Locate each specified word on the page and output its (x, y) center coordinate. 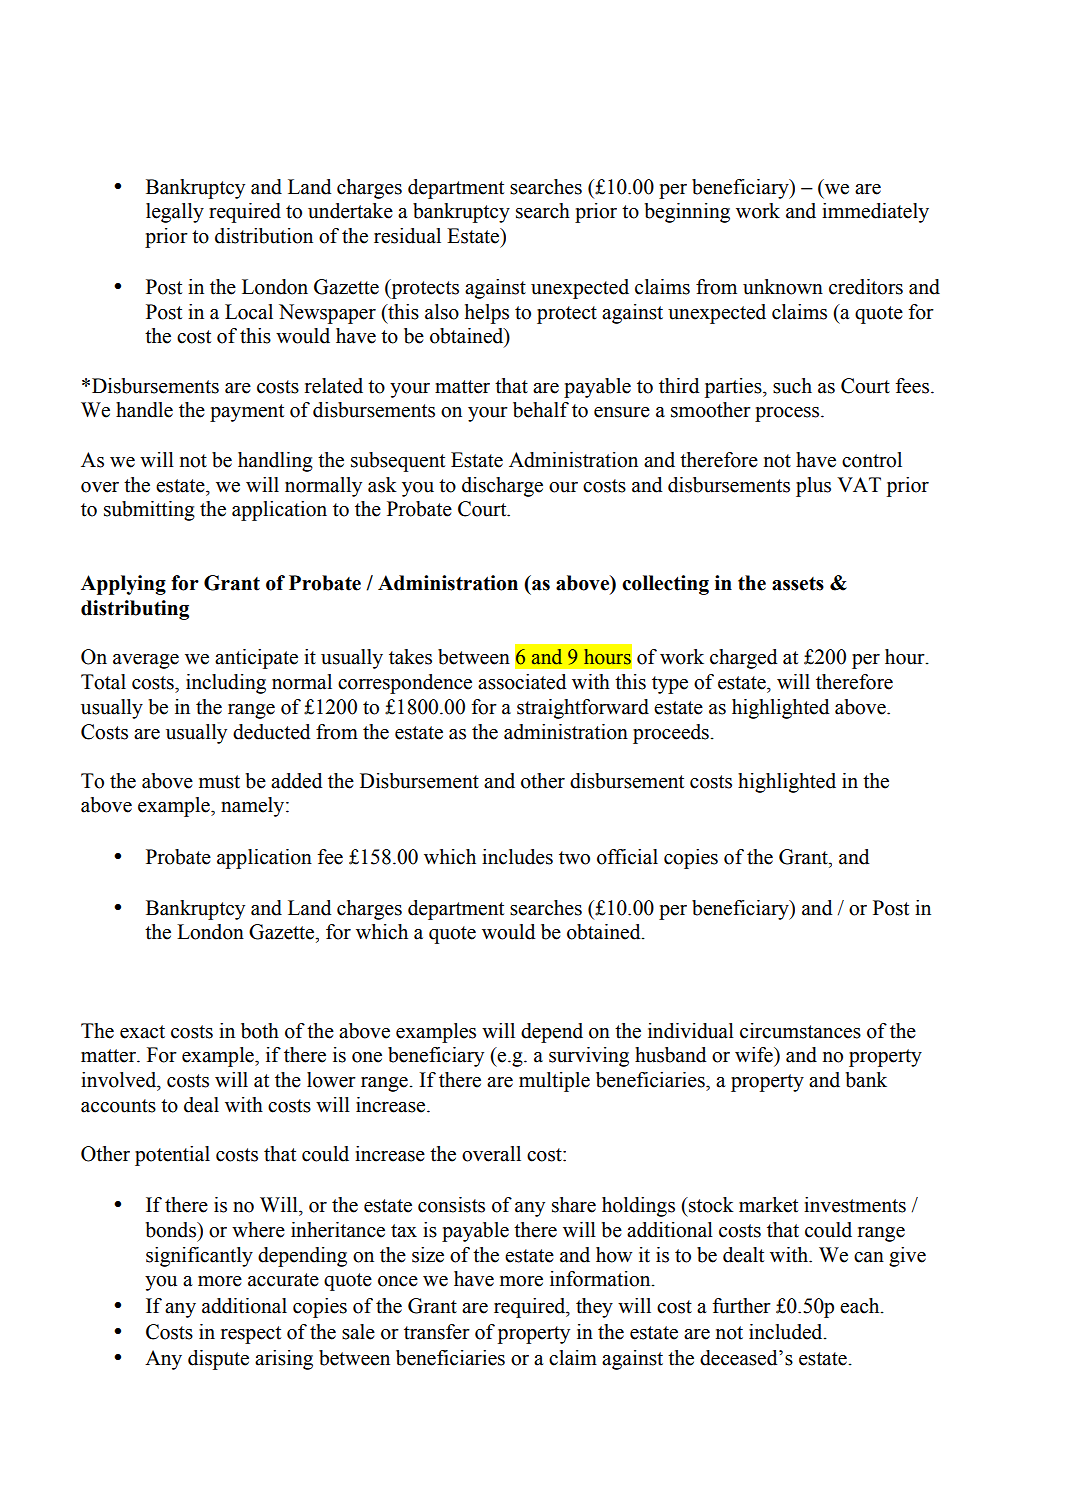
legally (175, 213)
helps (487, 314)
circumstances (800, 1031)
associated (522, 682)
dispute (218, 1360)
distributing (135, 610)
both (260, 1031)
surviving (589, 1057)
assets (798, 584)
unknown (783, 287)
